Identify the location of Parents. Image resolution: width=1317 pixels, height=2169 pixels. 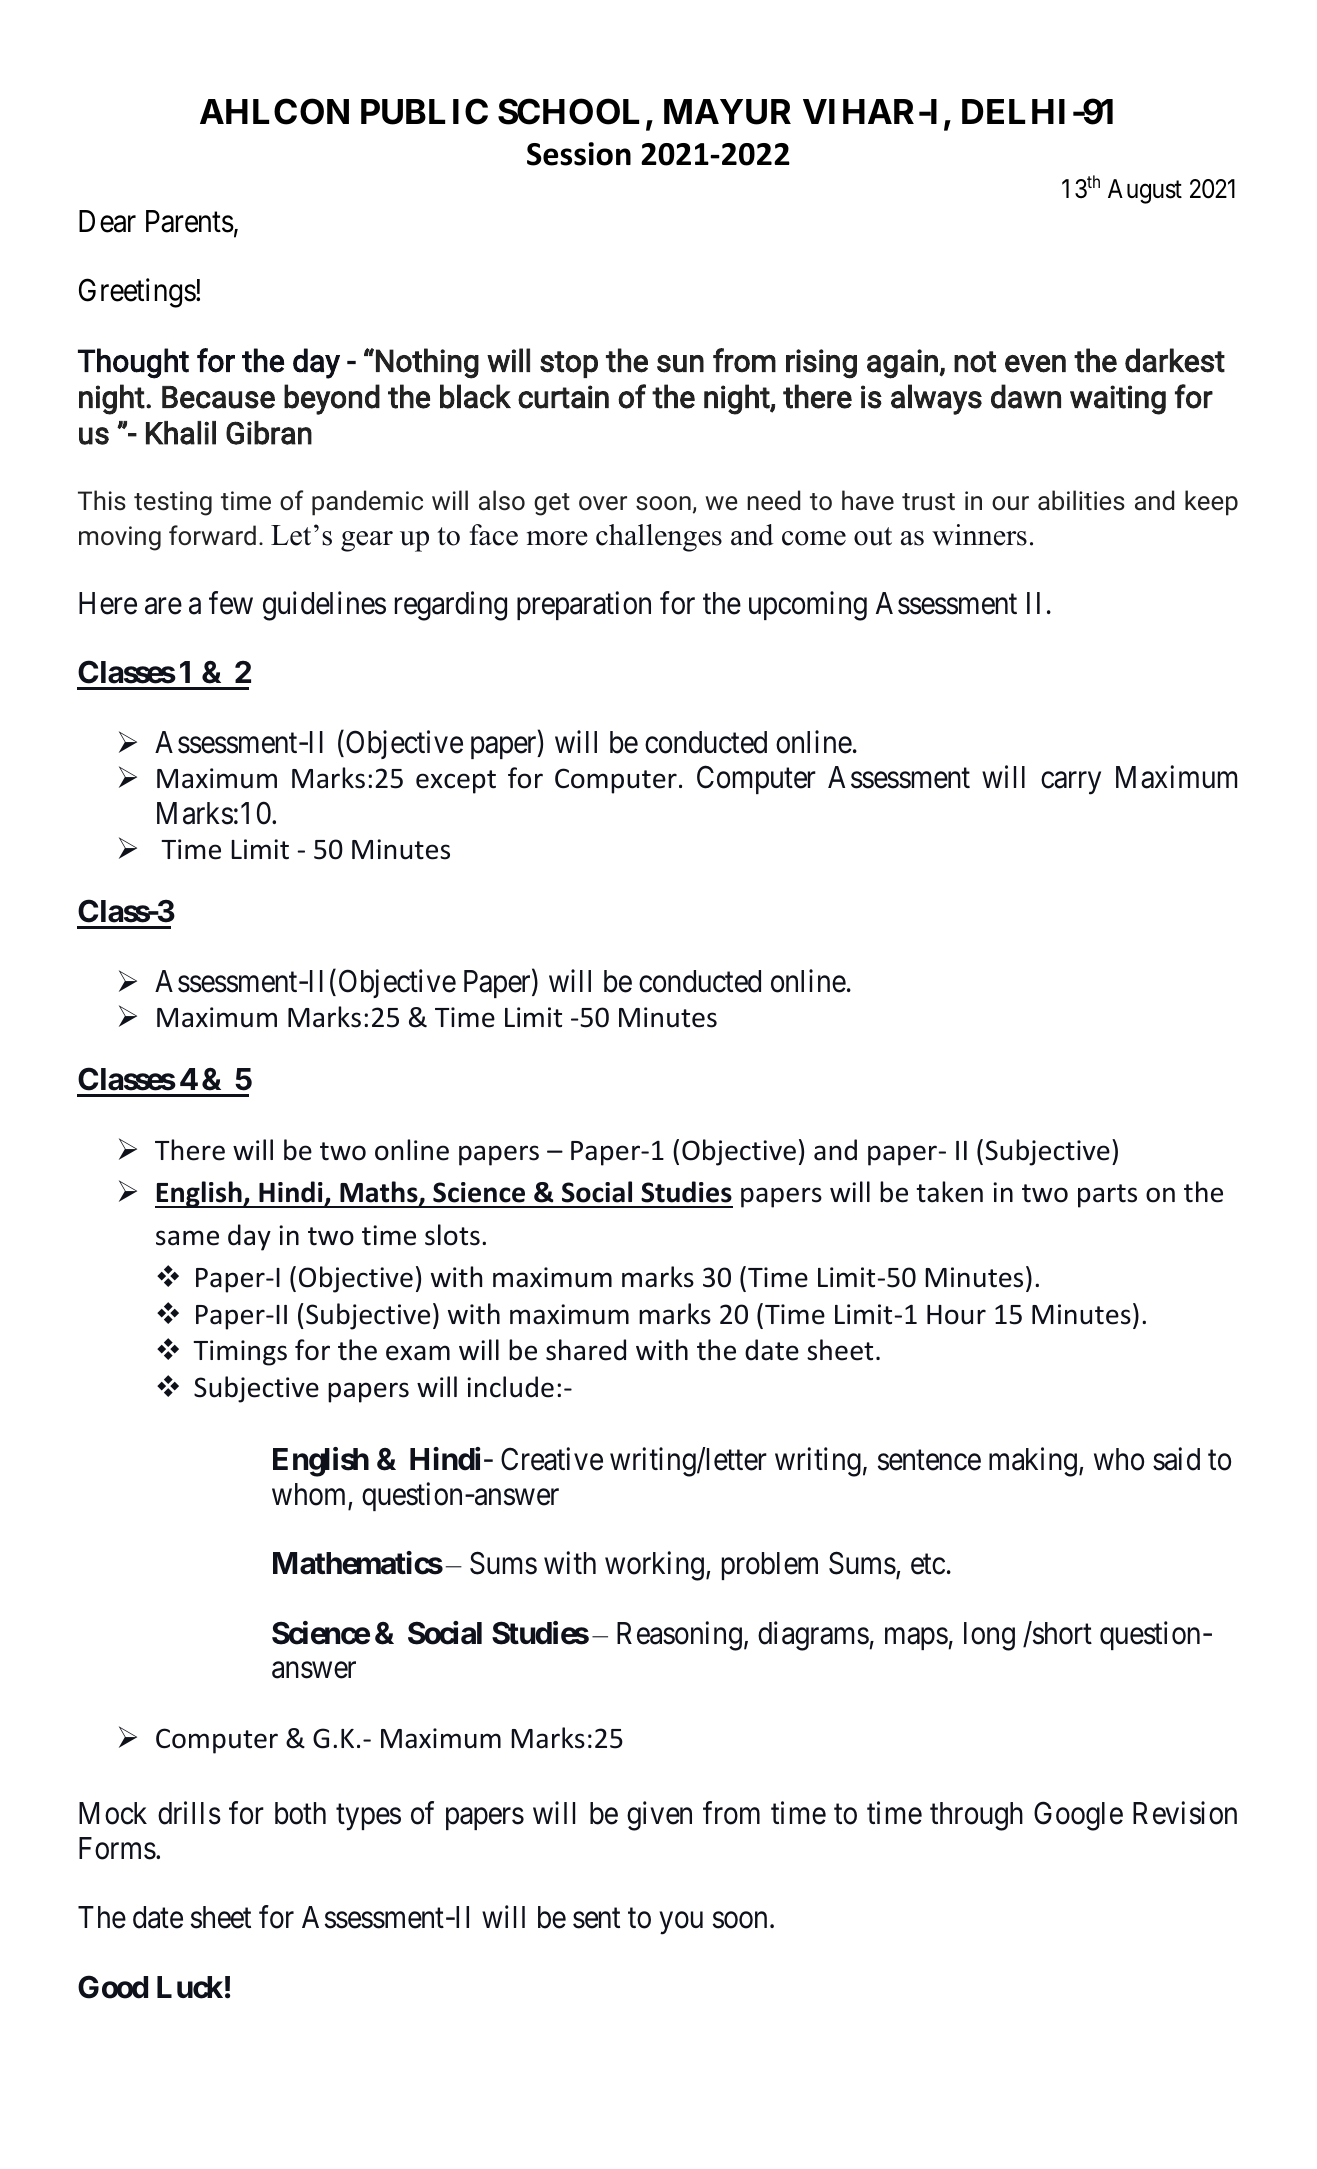
(190, 221).
